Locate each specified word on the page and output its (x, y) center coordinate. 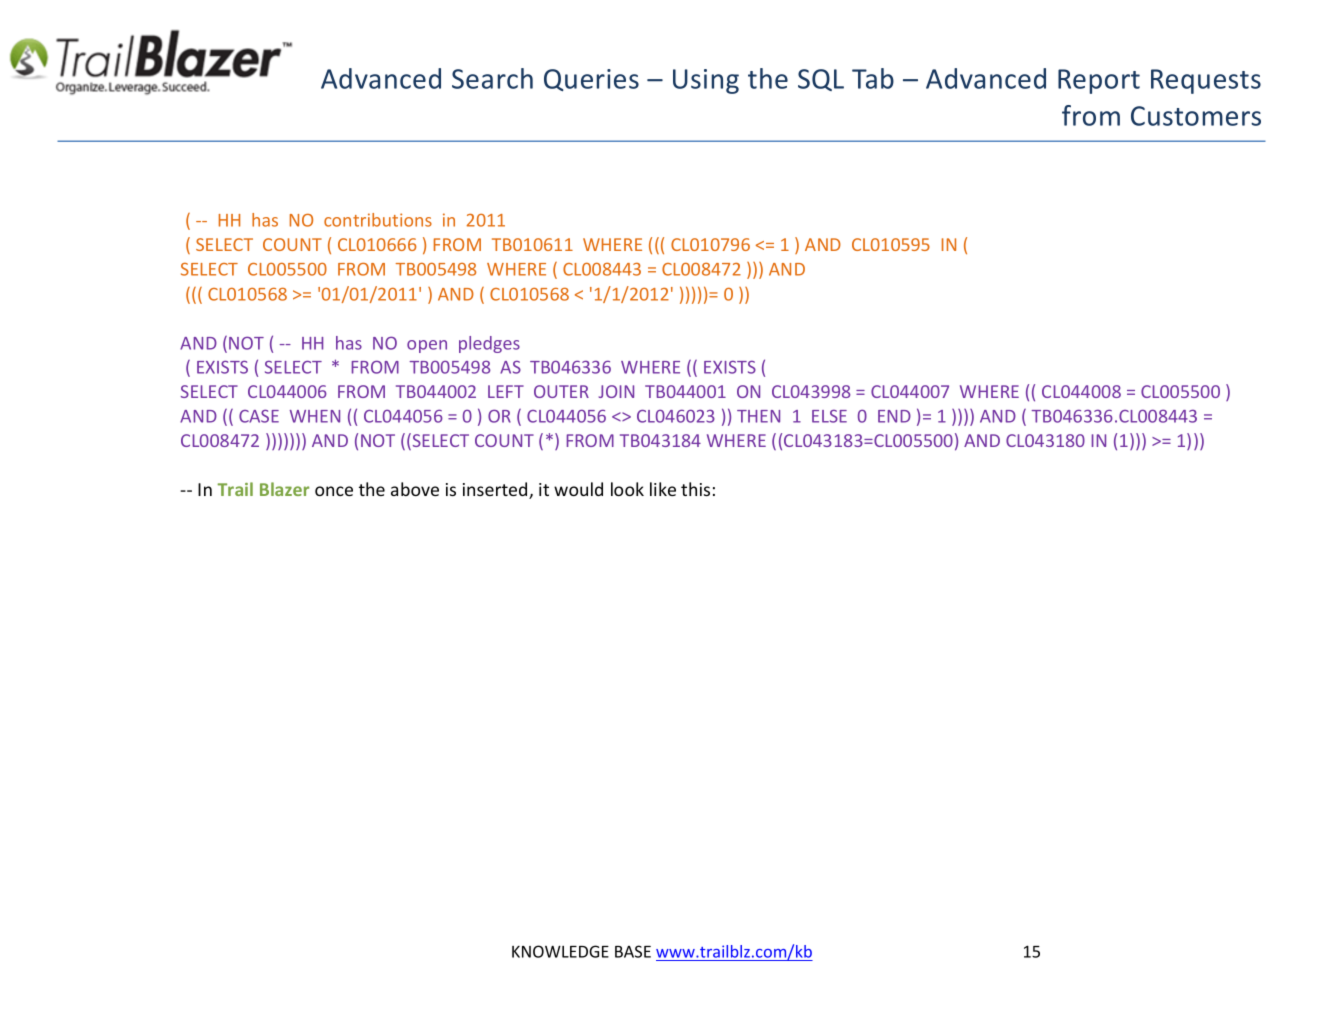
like (663, 489)
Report (1099, 81)
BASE (633, 951)
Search (492, 78)
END (894, 416)
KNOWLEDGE (560, 951)
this (695, 489)
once (334, 491)
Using (706, 81)
